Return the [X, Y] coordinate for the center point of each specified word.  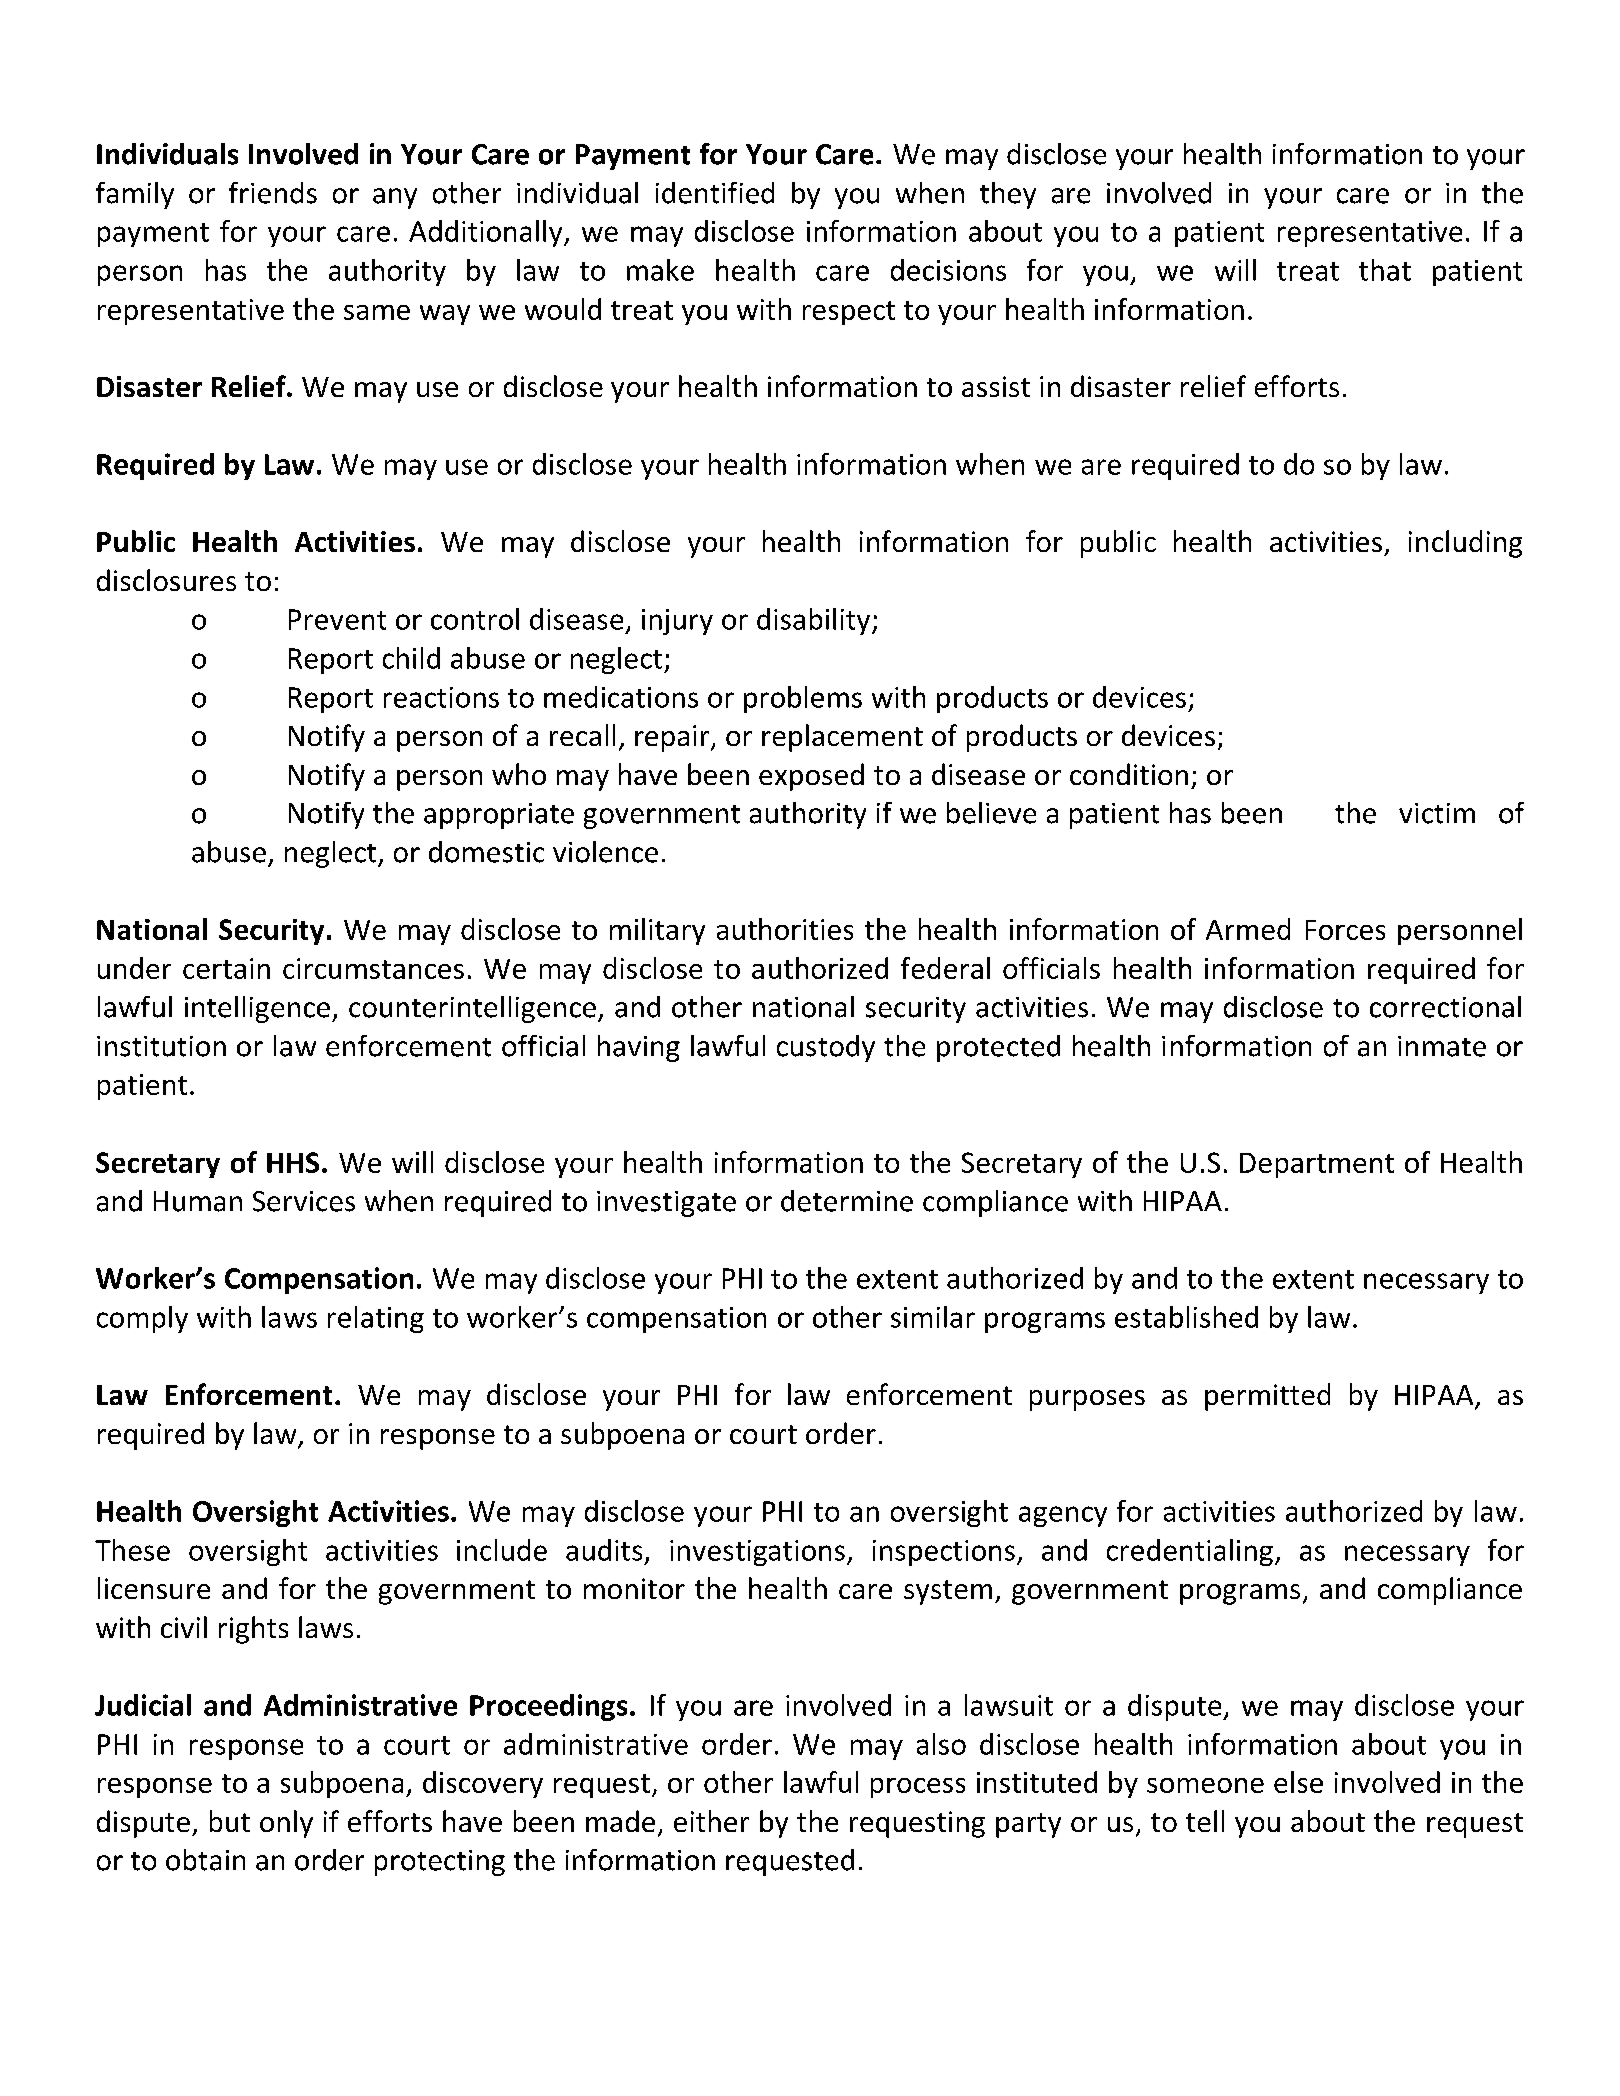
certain [226, 968]
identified [715, 193]
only [286, 1824]
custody [826, 1048]
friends [273, 193]
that [1385, 270]
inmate [1442, 1046]
